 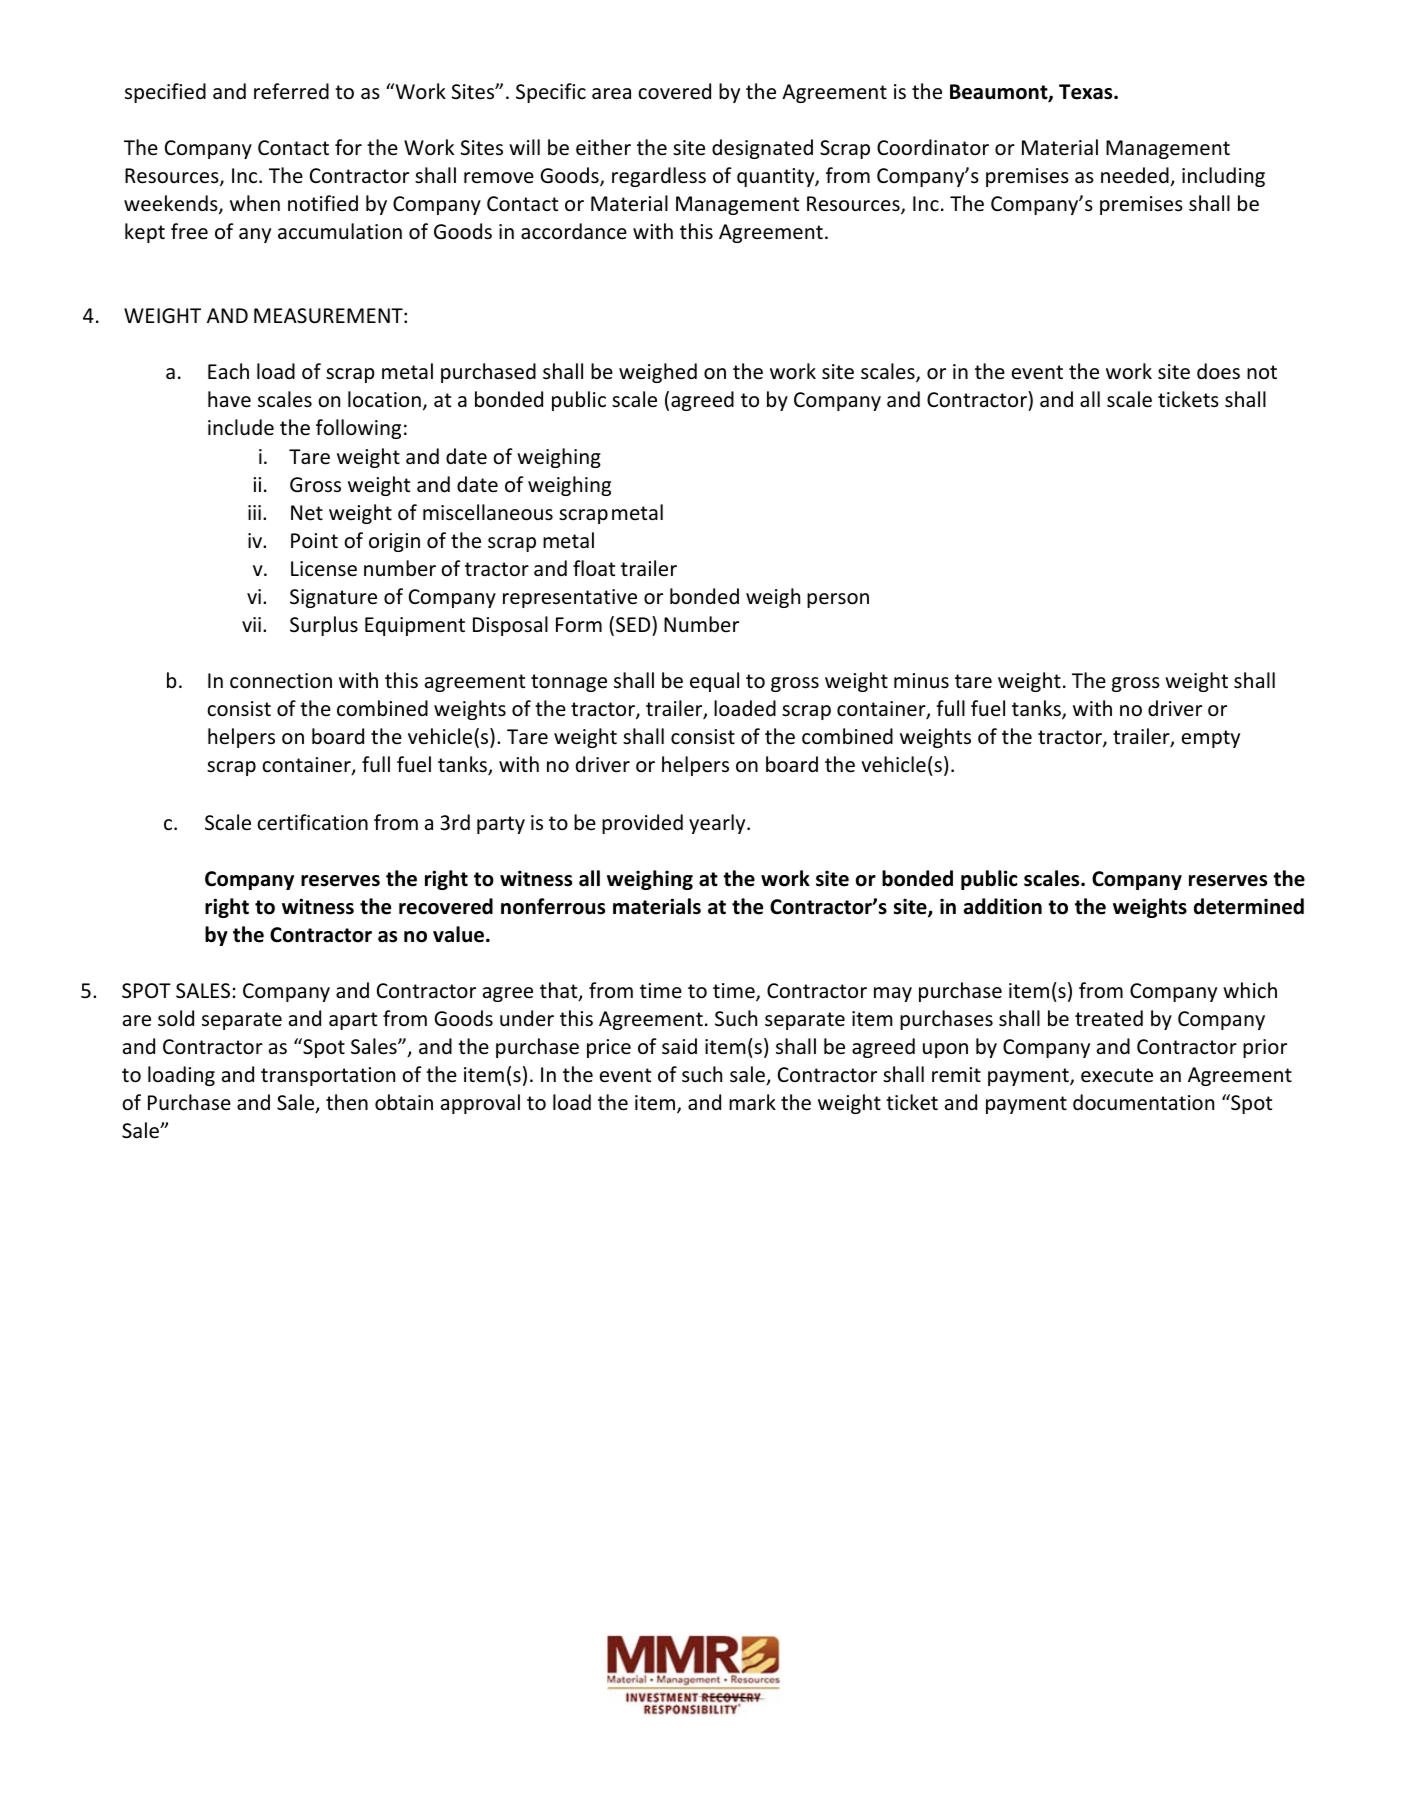 What do you see at coordinates (762, 149) in the screenshot?
I see `designated` at bounding box center [762, 149].
